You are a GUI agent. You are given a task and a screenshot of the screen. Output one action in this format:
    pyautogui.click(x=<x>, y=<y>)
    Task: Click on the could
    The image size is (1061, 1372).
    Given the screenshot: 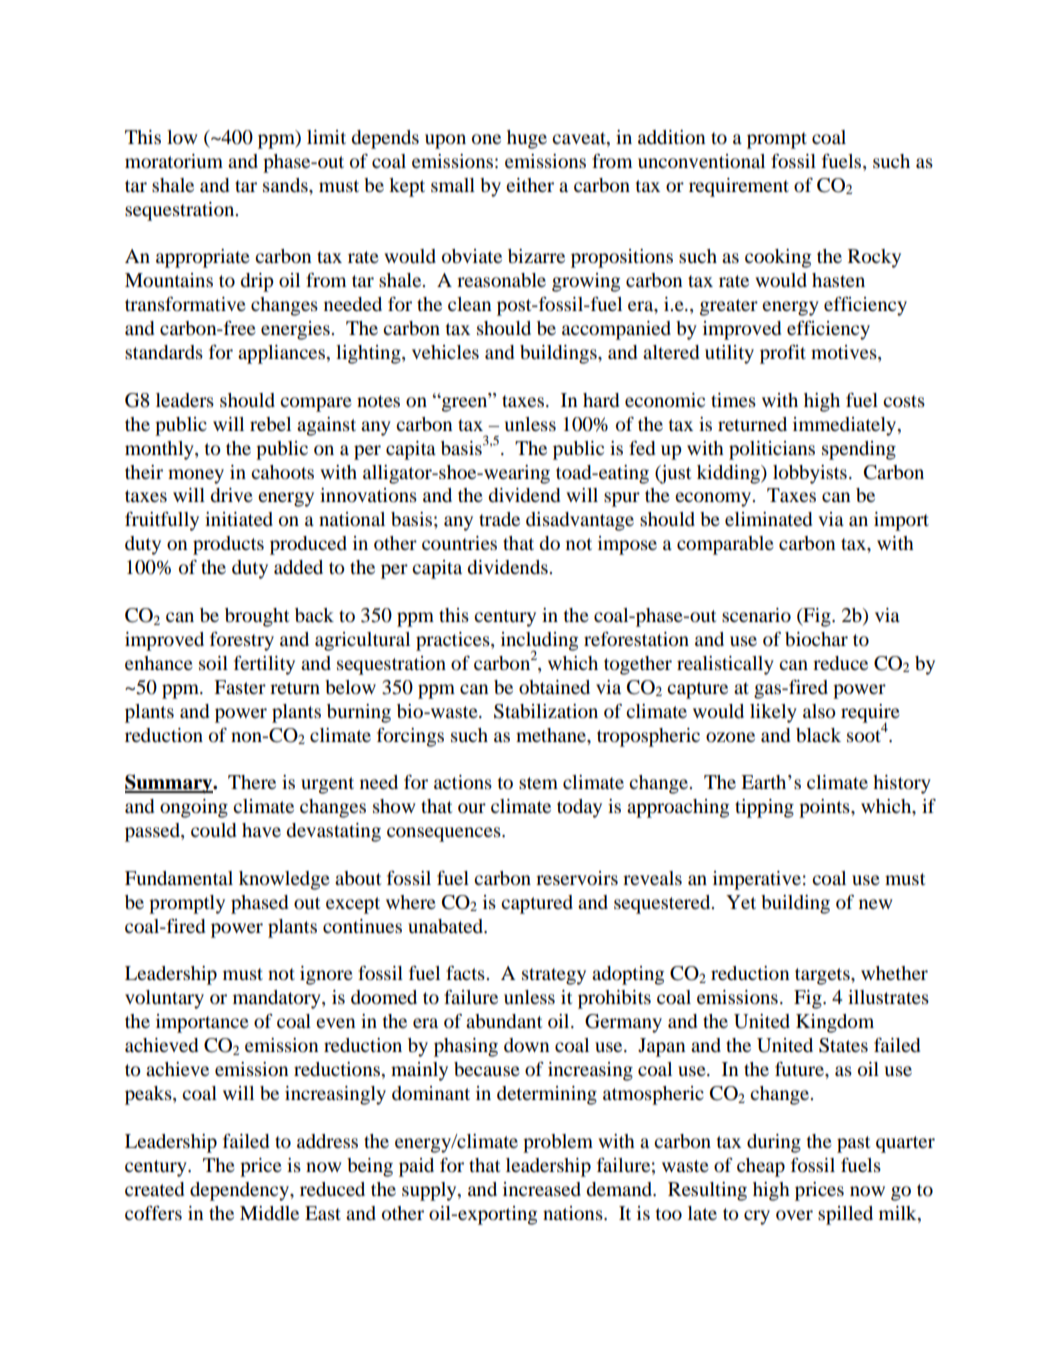 What is the action you would take?
    pyautogui.click(x=213, y=830)
